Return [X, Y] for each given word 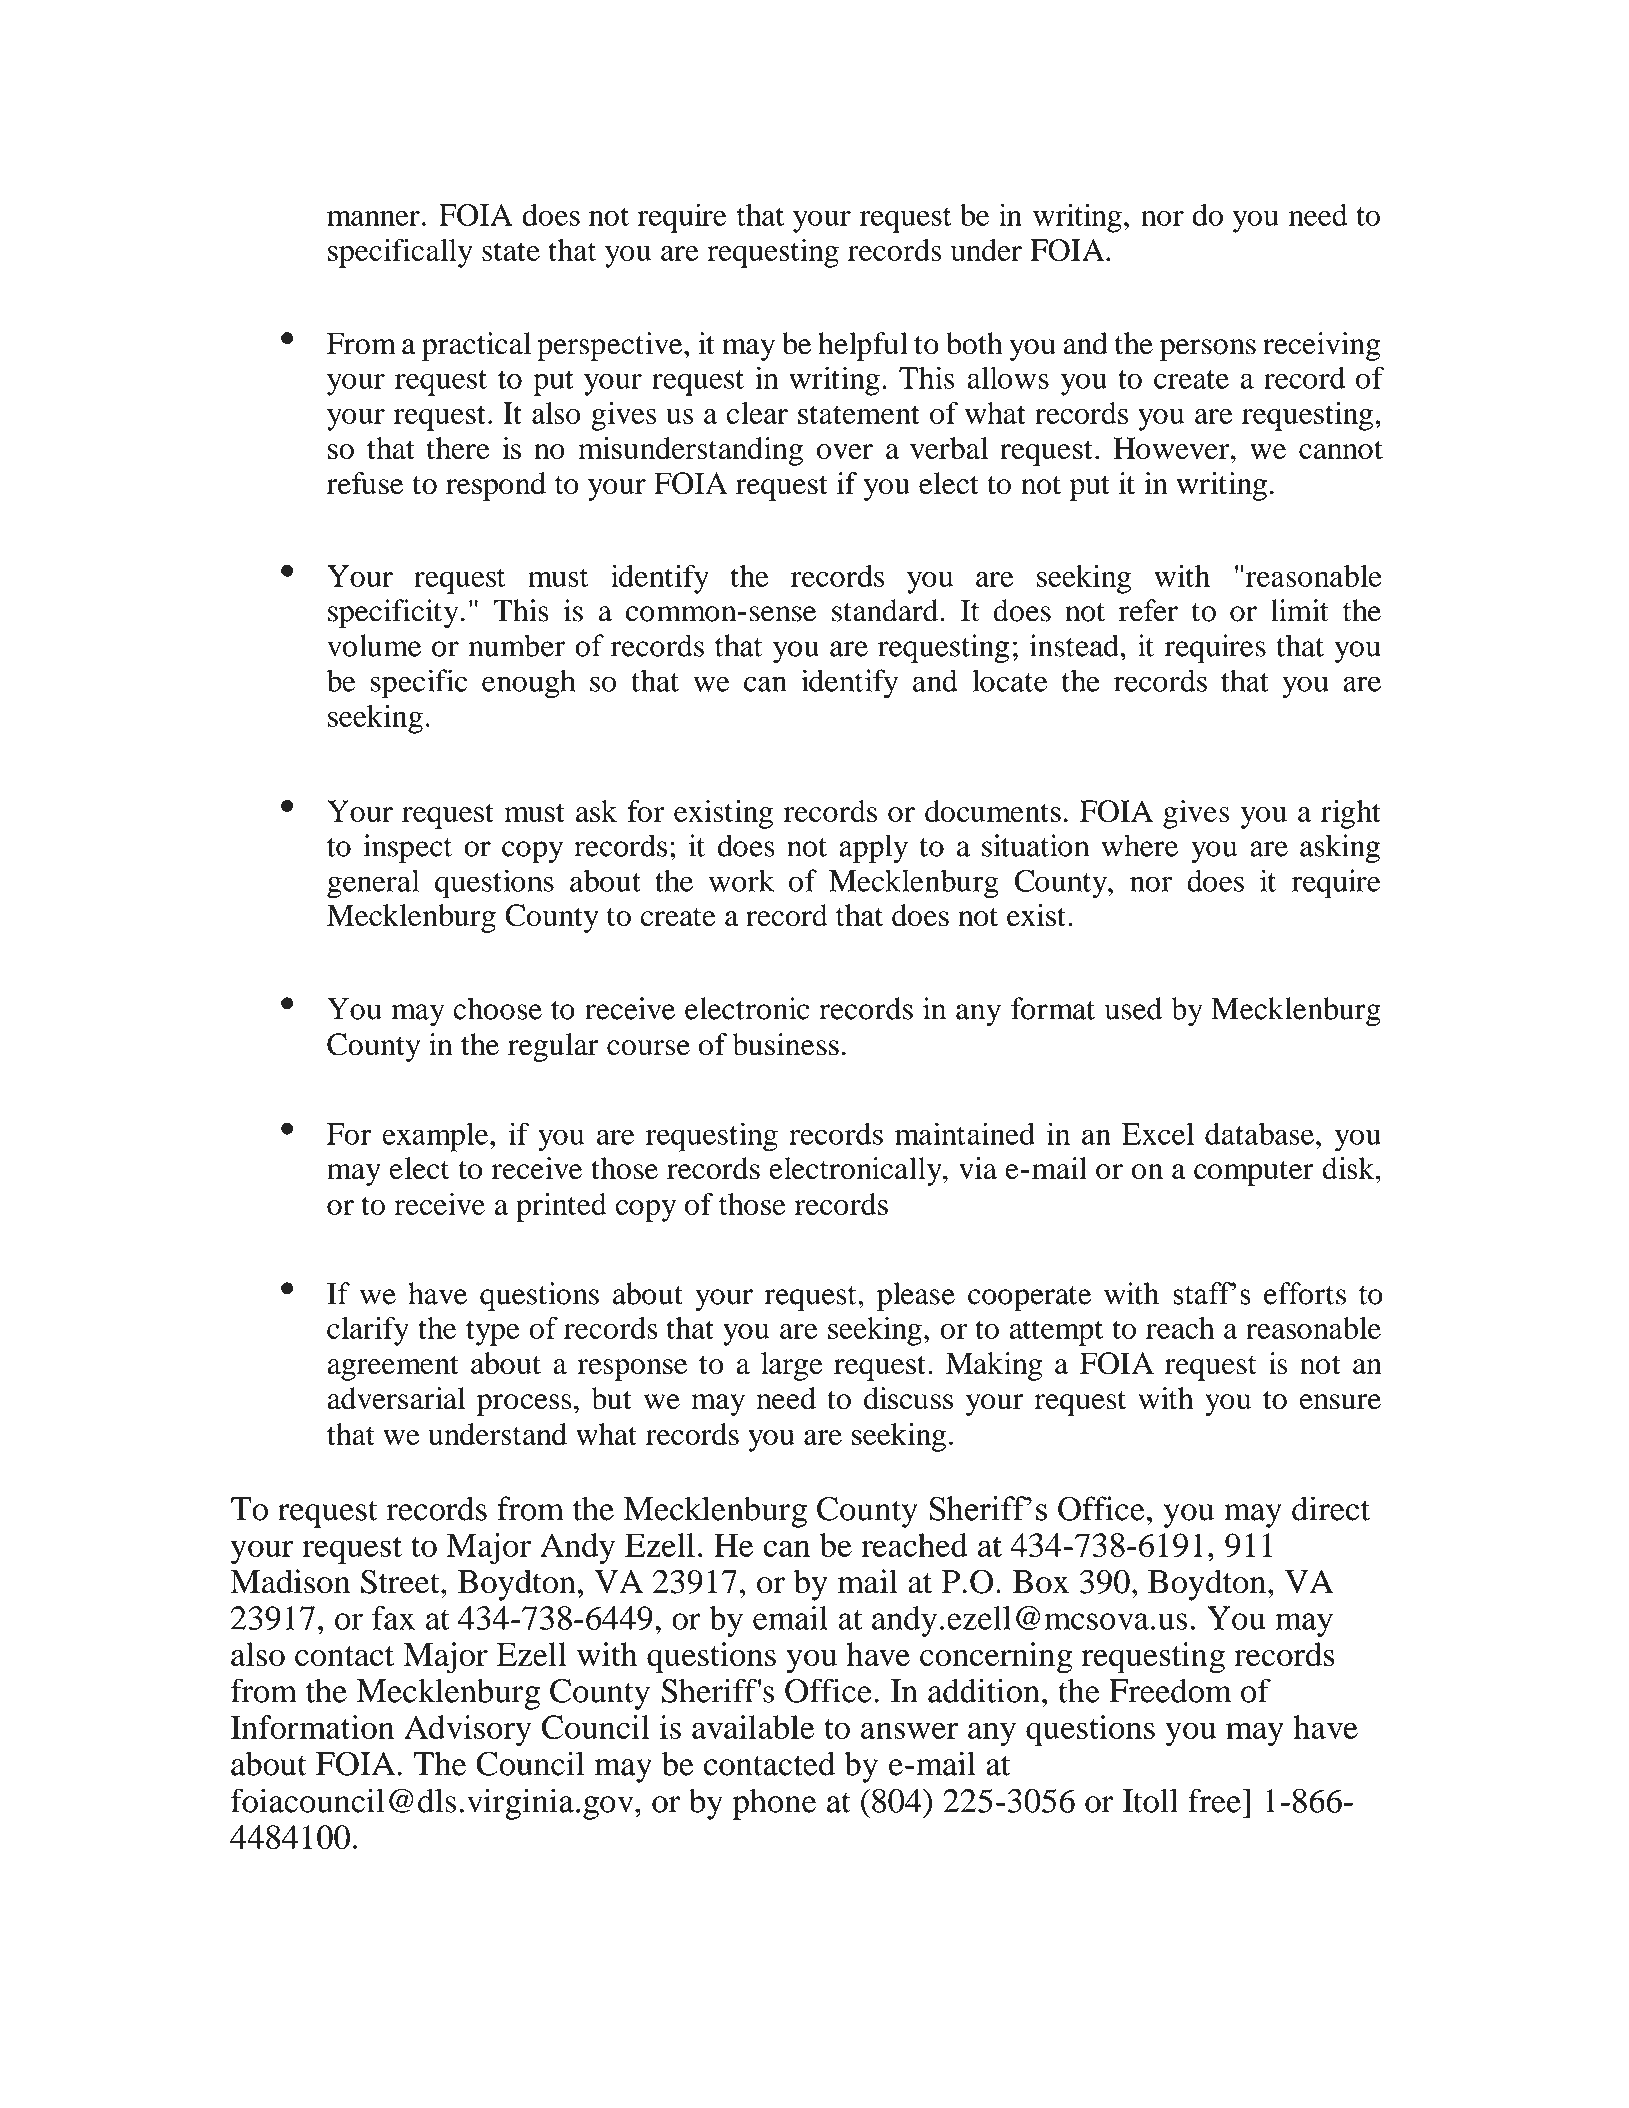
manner [373, 218]
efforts [1305, 1293]
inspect [407, 849]
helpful [863, 346]
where [1139, 845]
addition [984, 1690]
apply [873, 849]
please [916, 1296]
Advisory [467, 1731]
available [753, 1727]
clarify [368, 1331]
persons [1208, 350]
